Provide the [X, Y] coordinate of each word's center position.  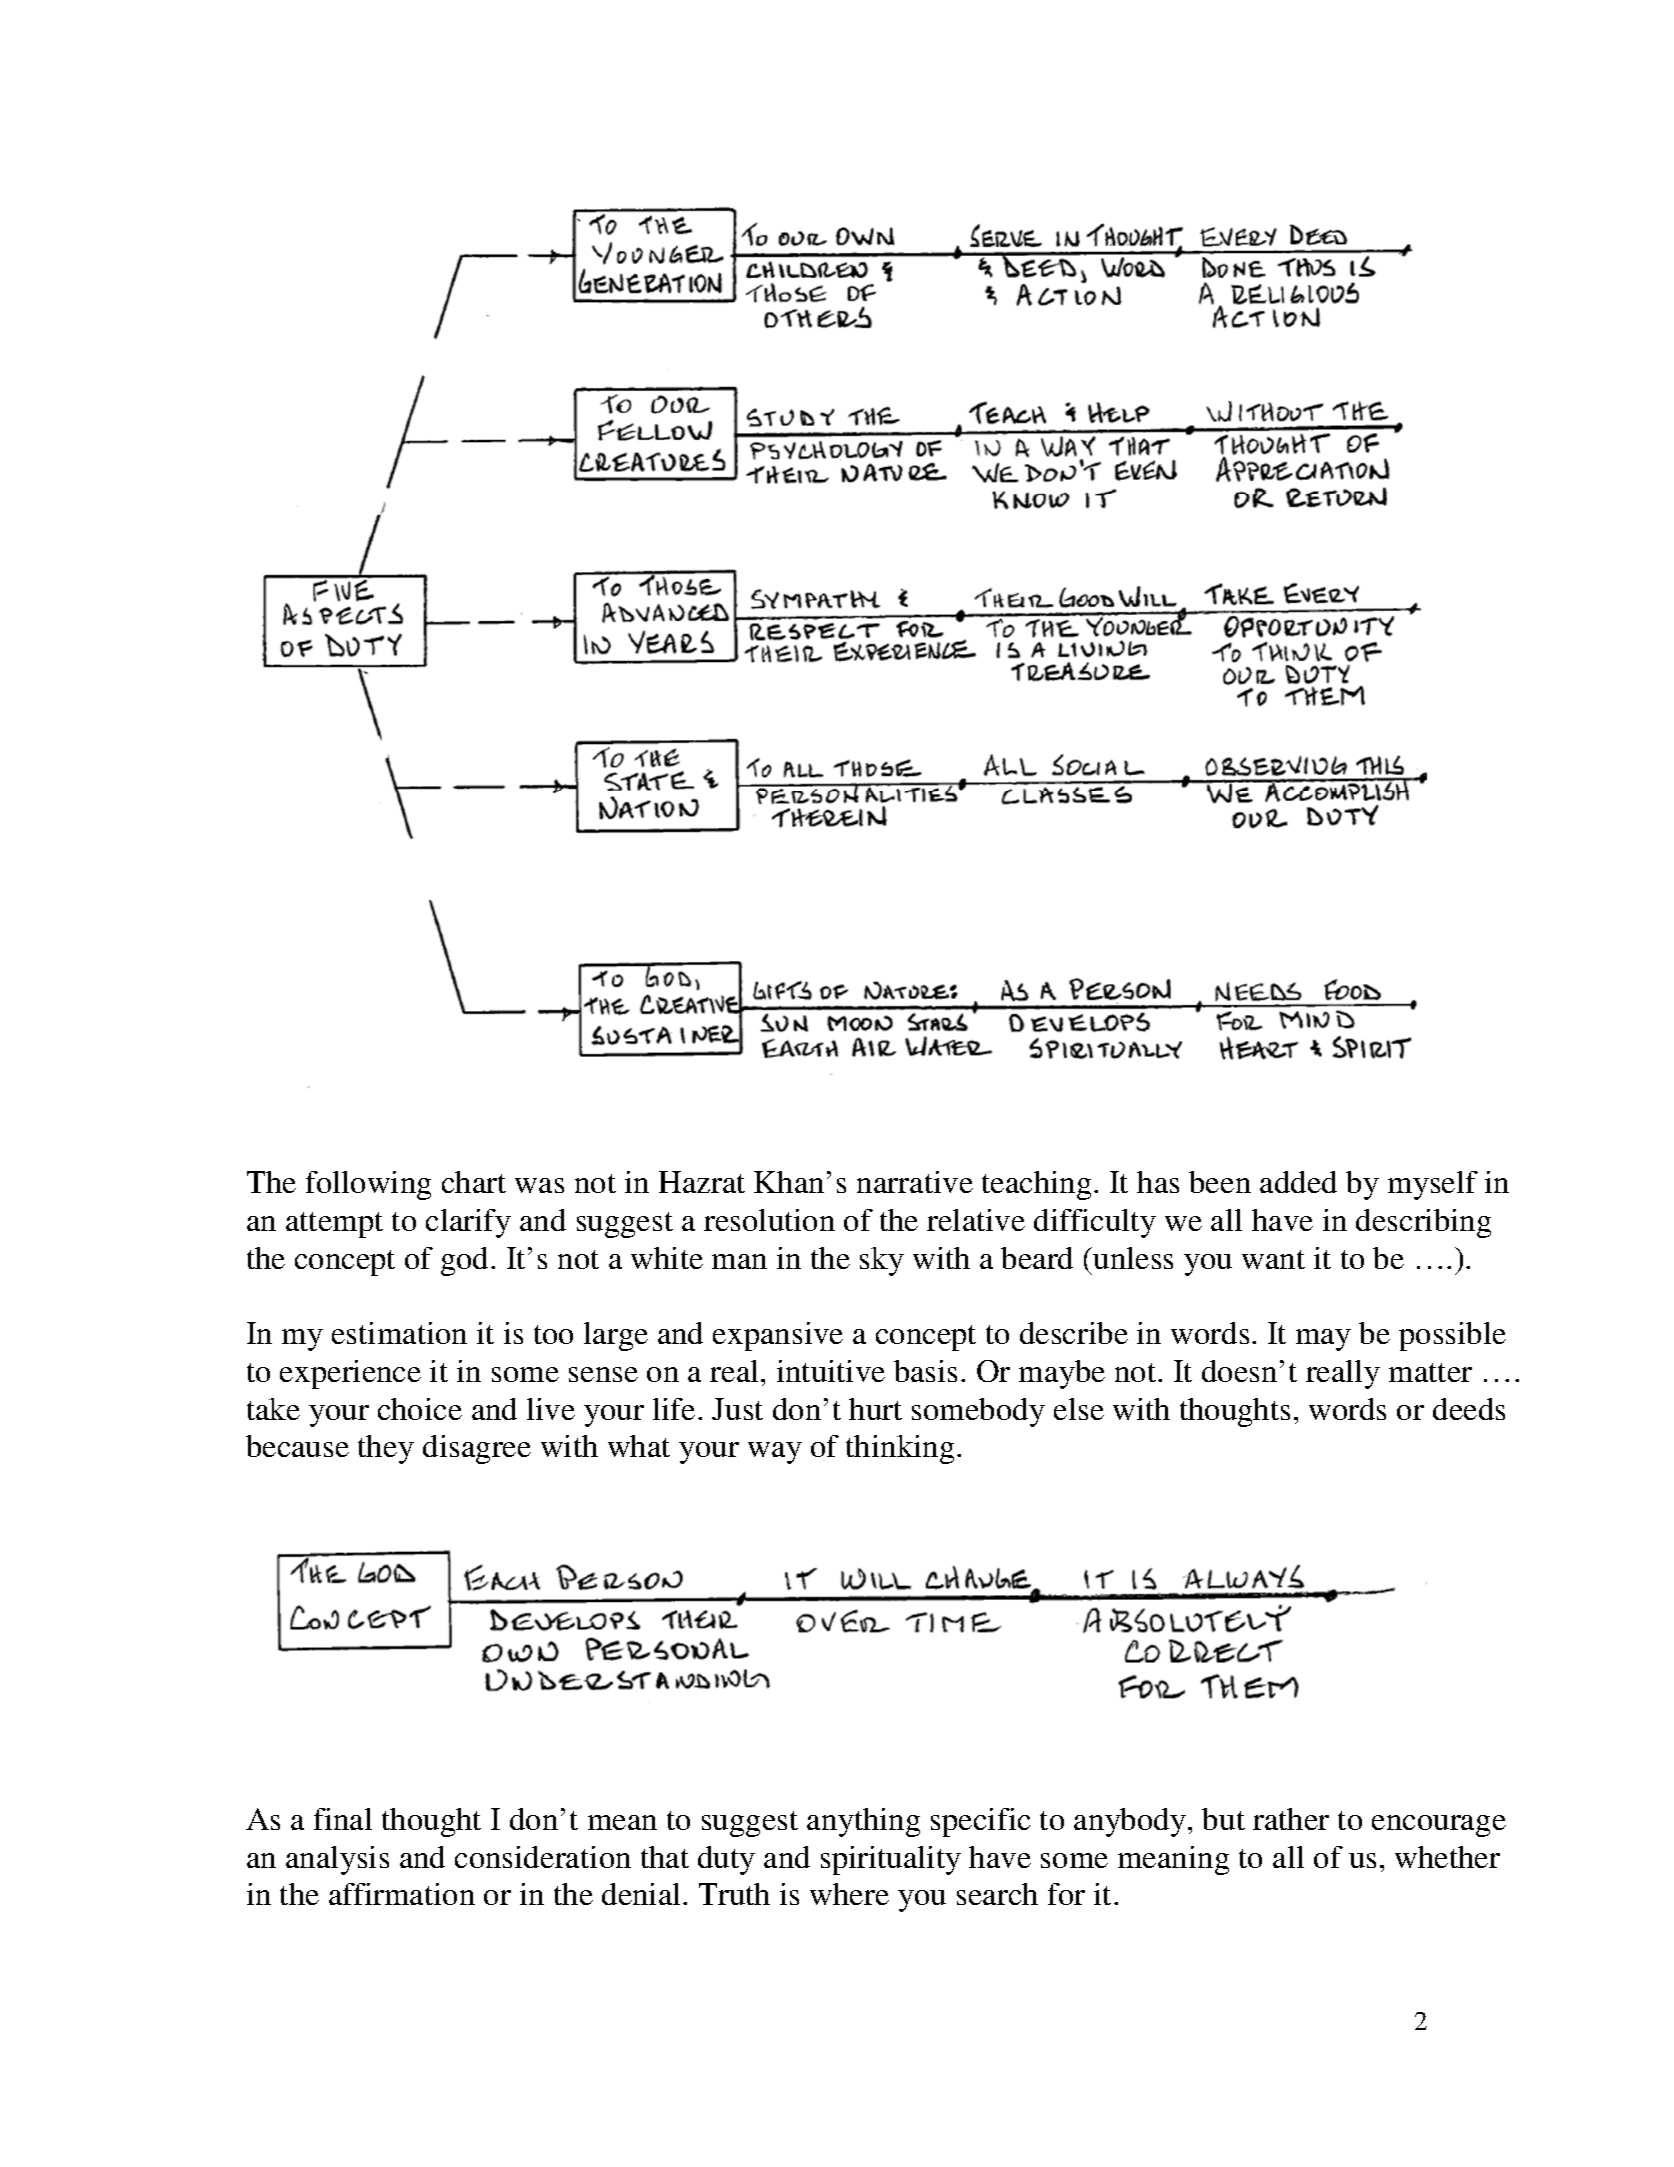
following [368, 1185]
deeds [1469, 1409]
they [386, 1449]
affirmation [402, 1894]
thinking [900, 1449]
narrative [915, 1182]
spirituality [891, 1860]
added [1298, 1182]
